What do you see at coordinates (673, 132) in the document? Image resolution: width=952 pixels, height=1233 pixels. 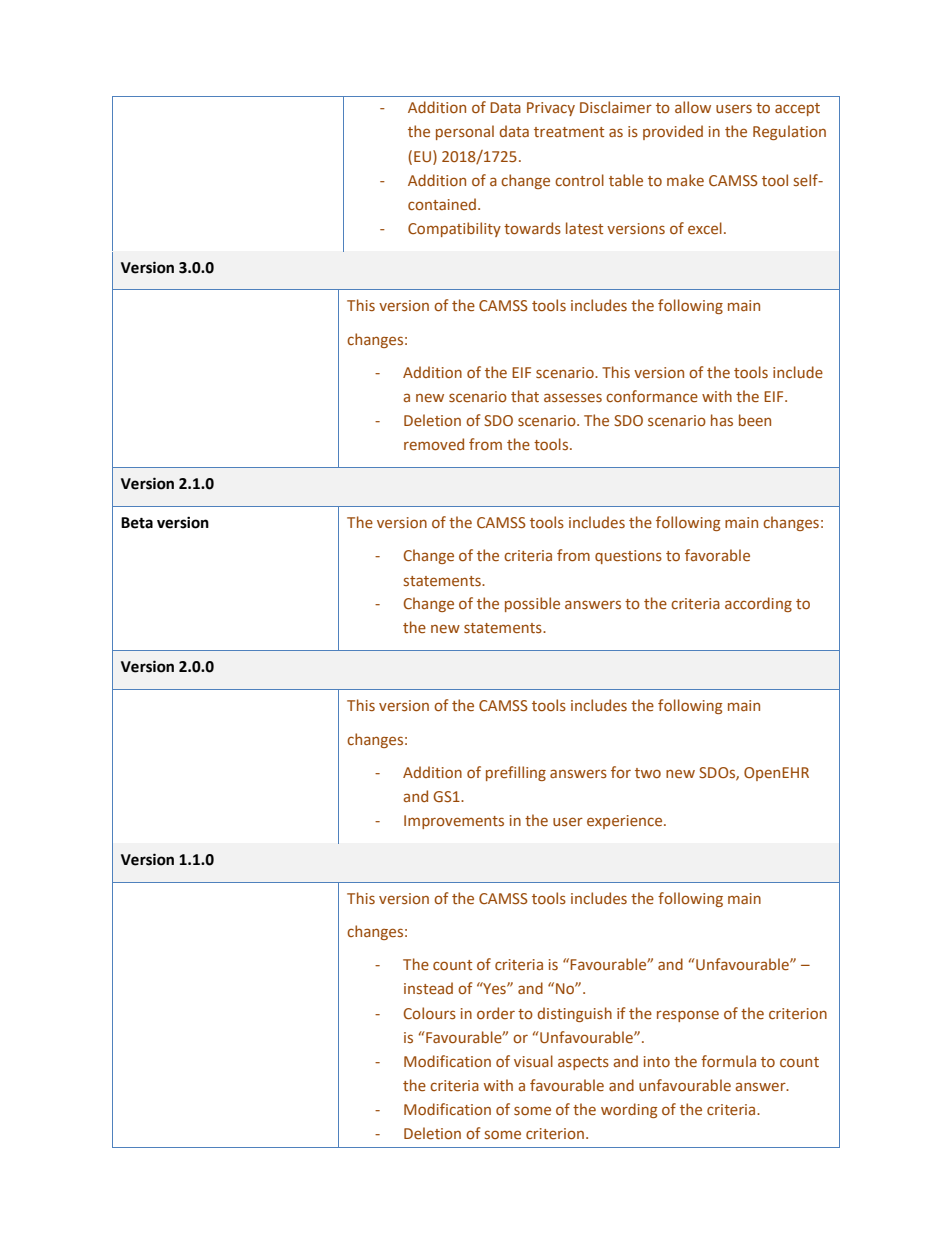 I see `provided` at bounding box center [673, 132].
